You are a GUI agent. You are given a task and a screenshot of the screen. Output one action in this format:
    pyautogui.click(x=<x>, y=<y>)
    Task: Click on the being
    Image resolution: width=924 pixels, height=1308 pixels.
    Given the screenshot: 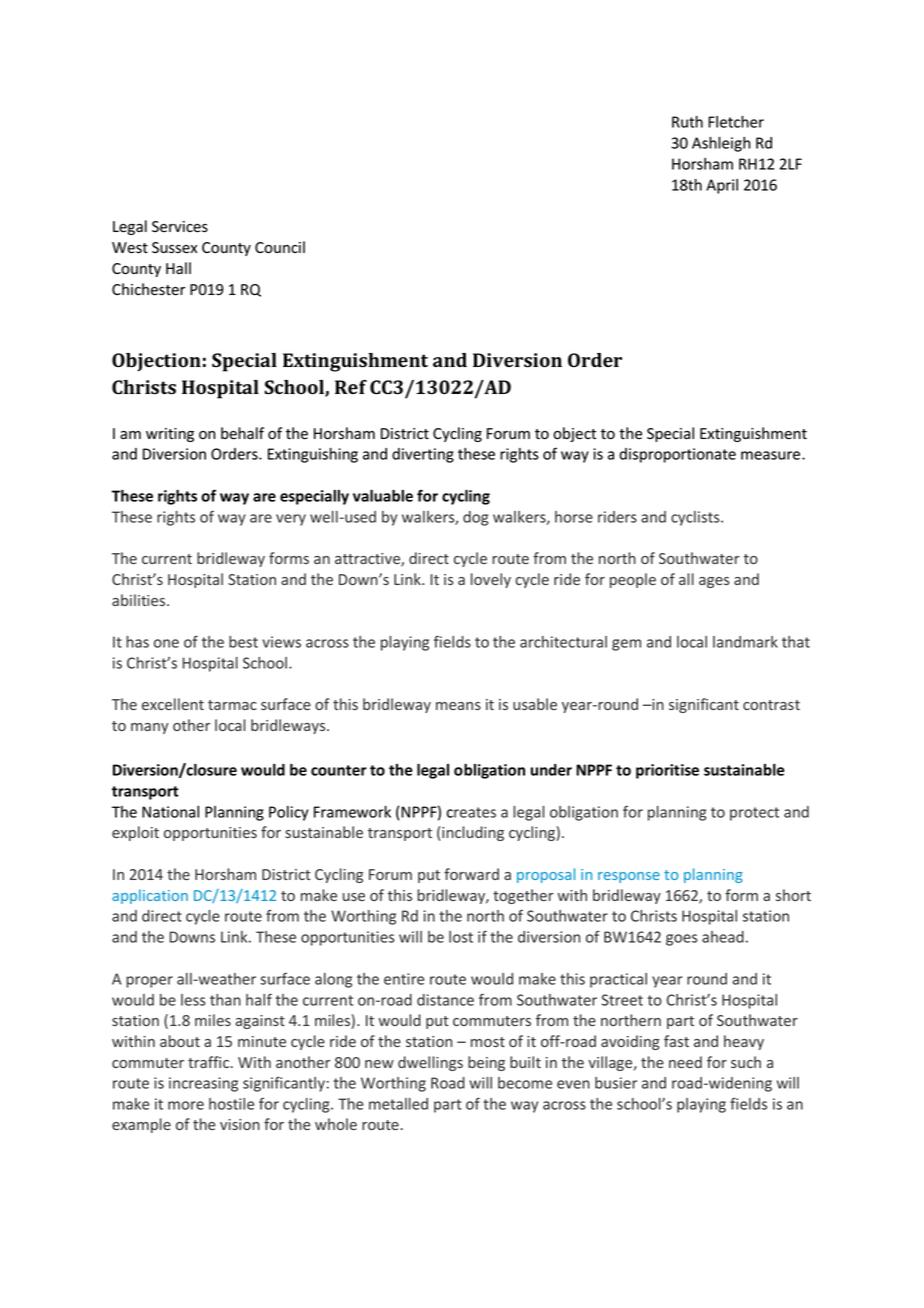 What is the action you would take?
    pyautogui.click(x=486, y=1063)
